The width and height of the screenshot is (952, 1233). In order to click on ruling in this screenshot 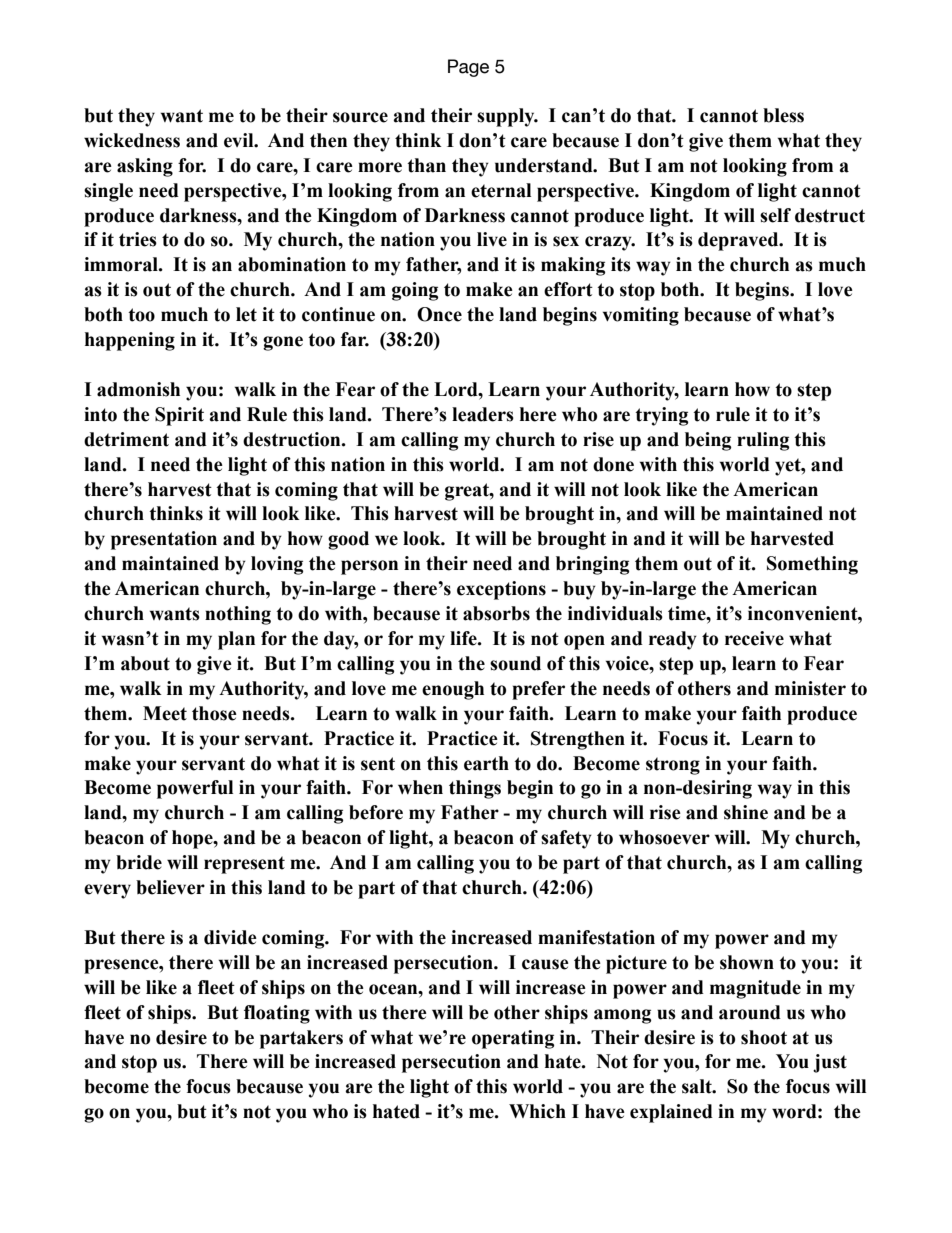, I will do `click(763, 441)`.
